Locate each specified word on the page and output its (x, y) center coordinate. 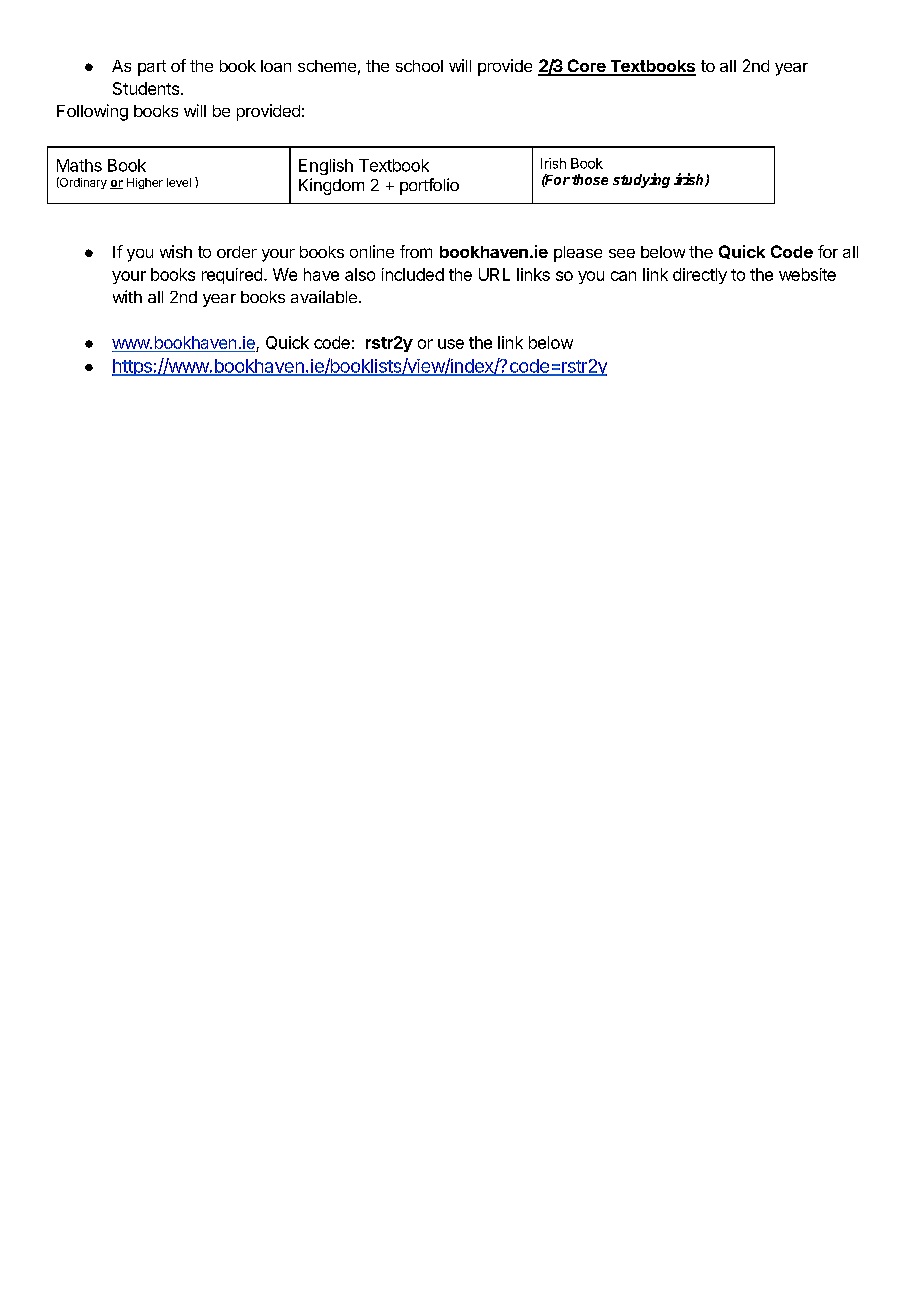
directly (700, 276)
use (451, 344)
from (416, 251)
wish (176, 251)
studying (641, 180)
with (127, 296)
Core (586, 67)
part (152, 68)
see (622, 253)
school (419, 66)
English (326, 167)
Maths (79, 165)
